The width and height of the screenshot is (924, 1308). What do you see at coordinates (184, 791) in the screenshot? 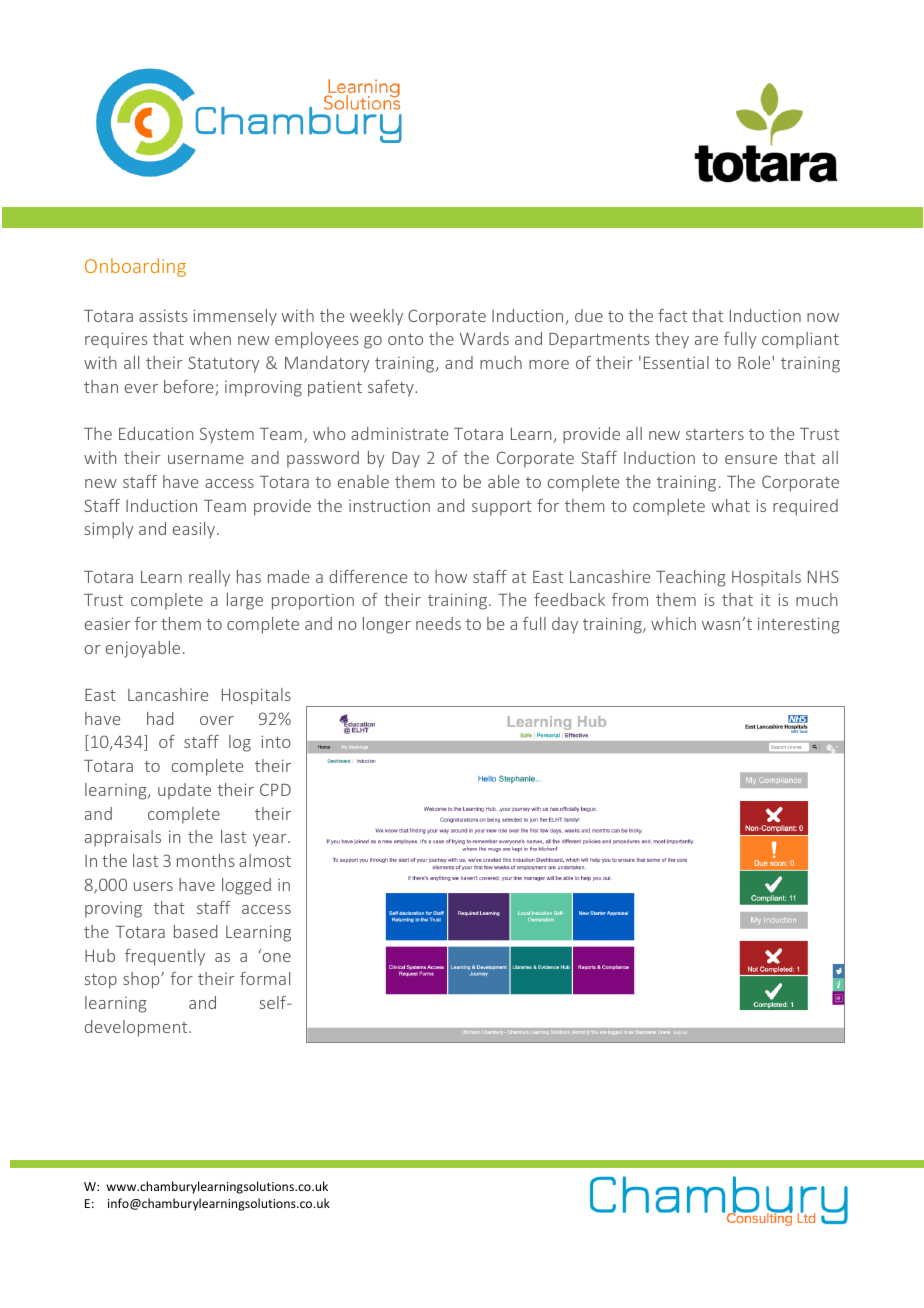
I see `update` at bounding box center [184, 791].
